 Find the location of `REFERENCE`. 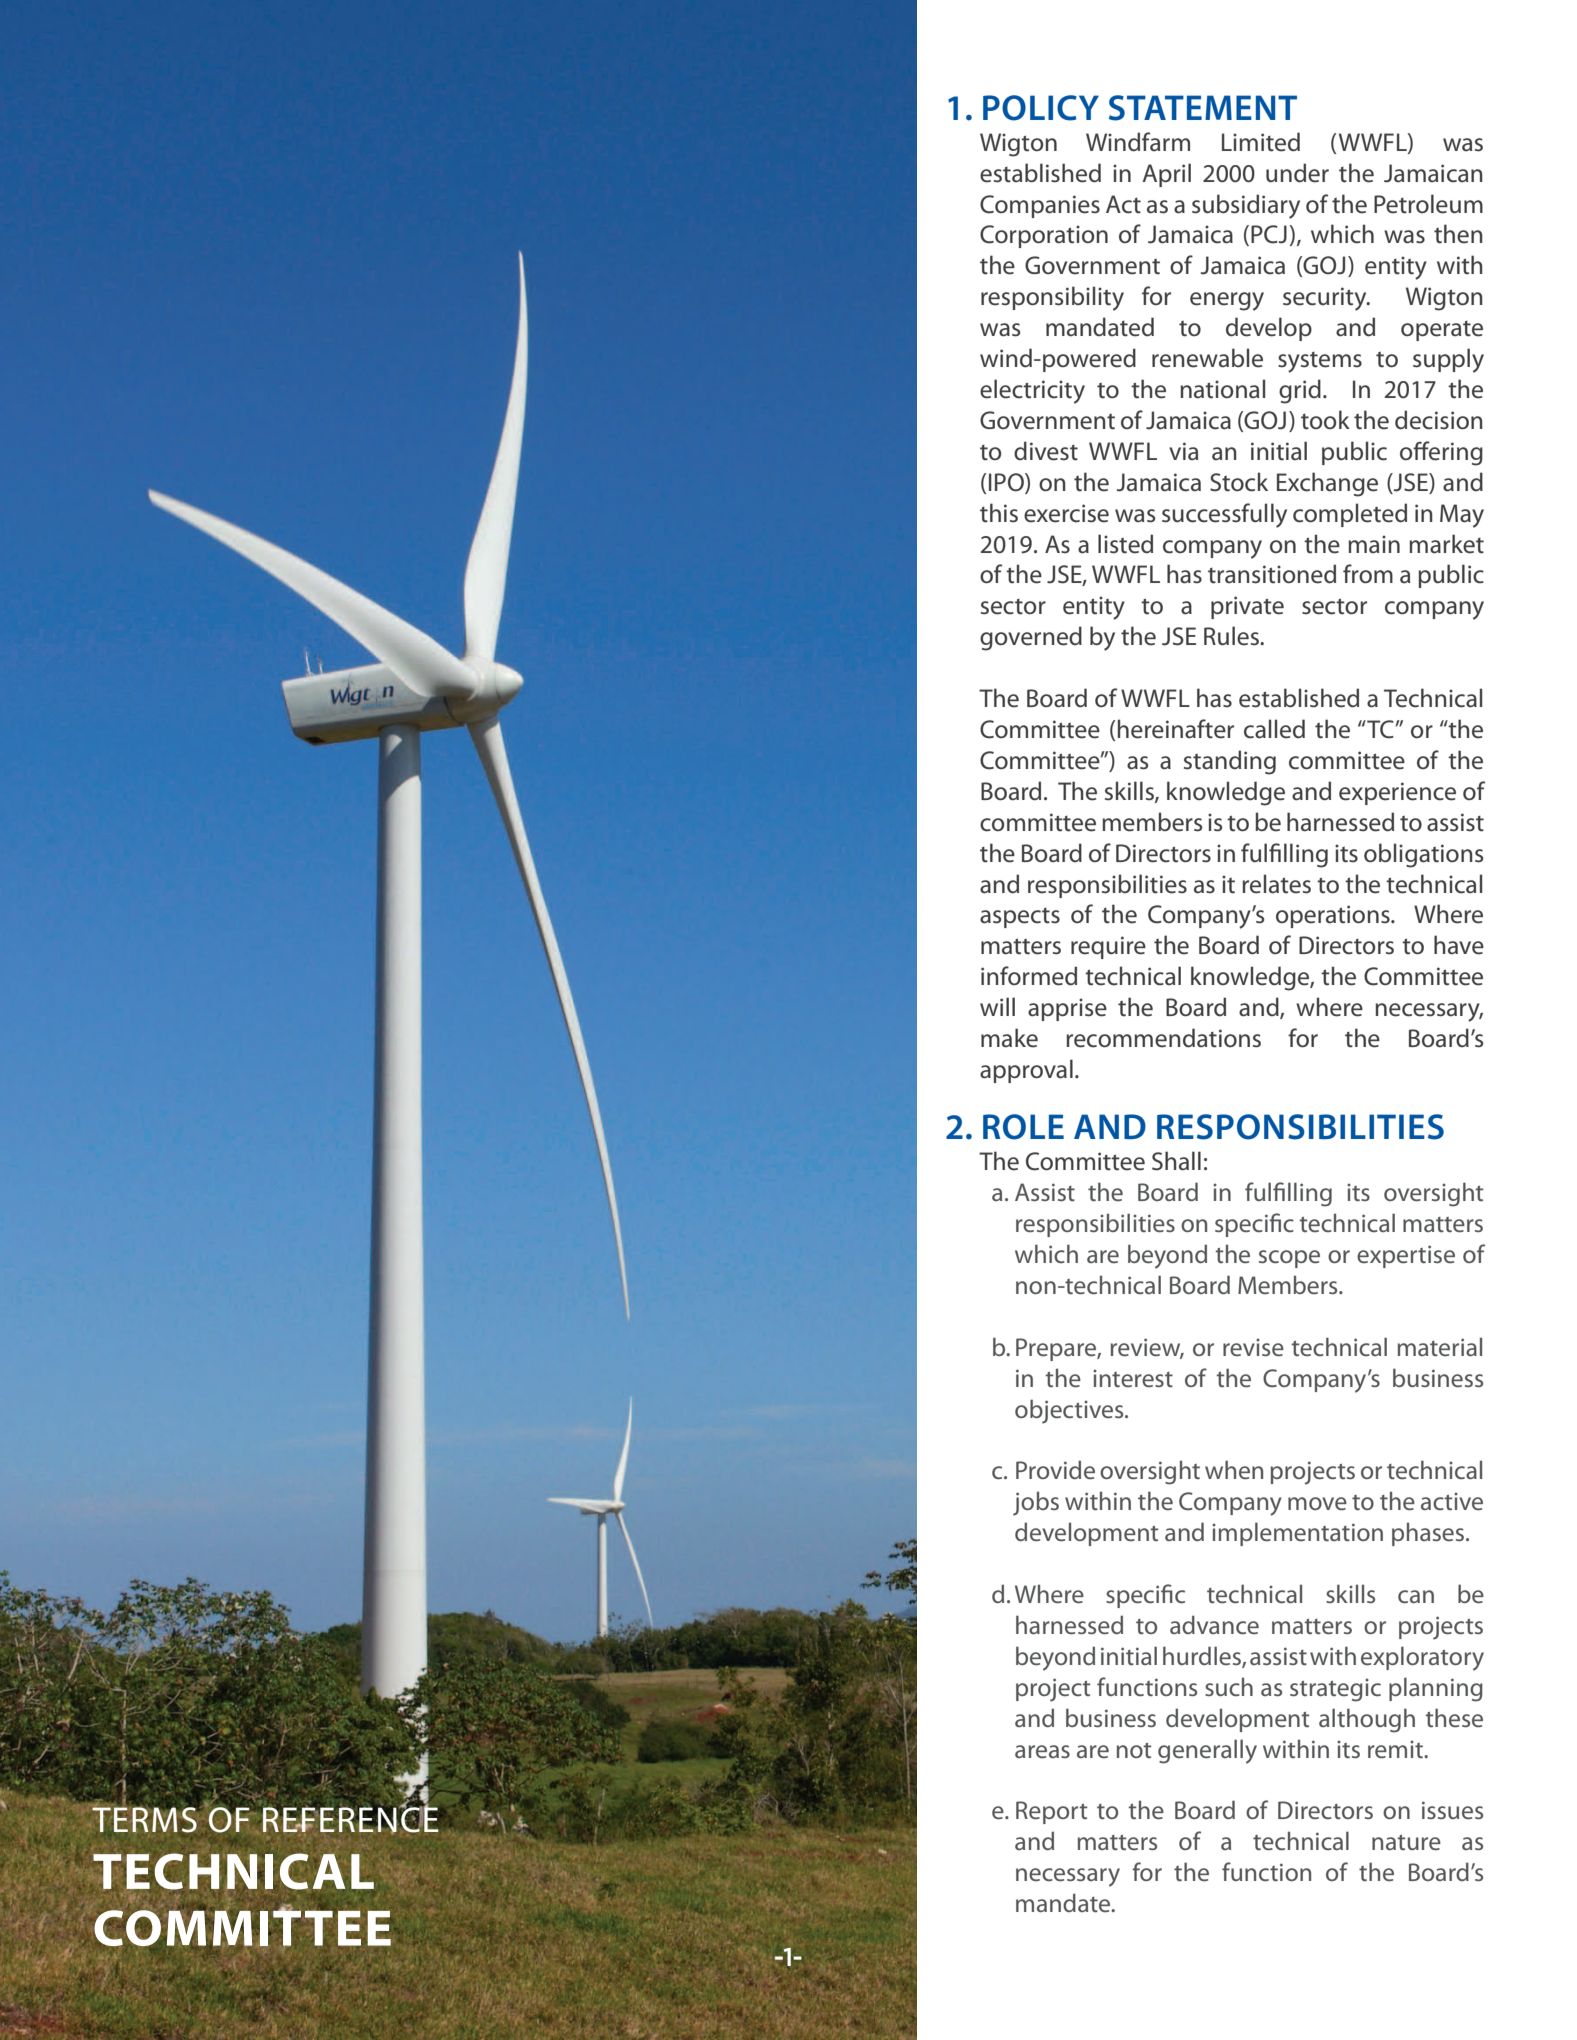

REFERENCE is located at coordinates (352, 1820).
